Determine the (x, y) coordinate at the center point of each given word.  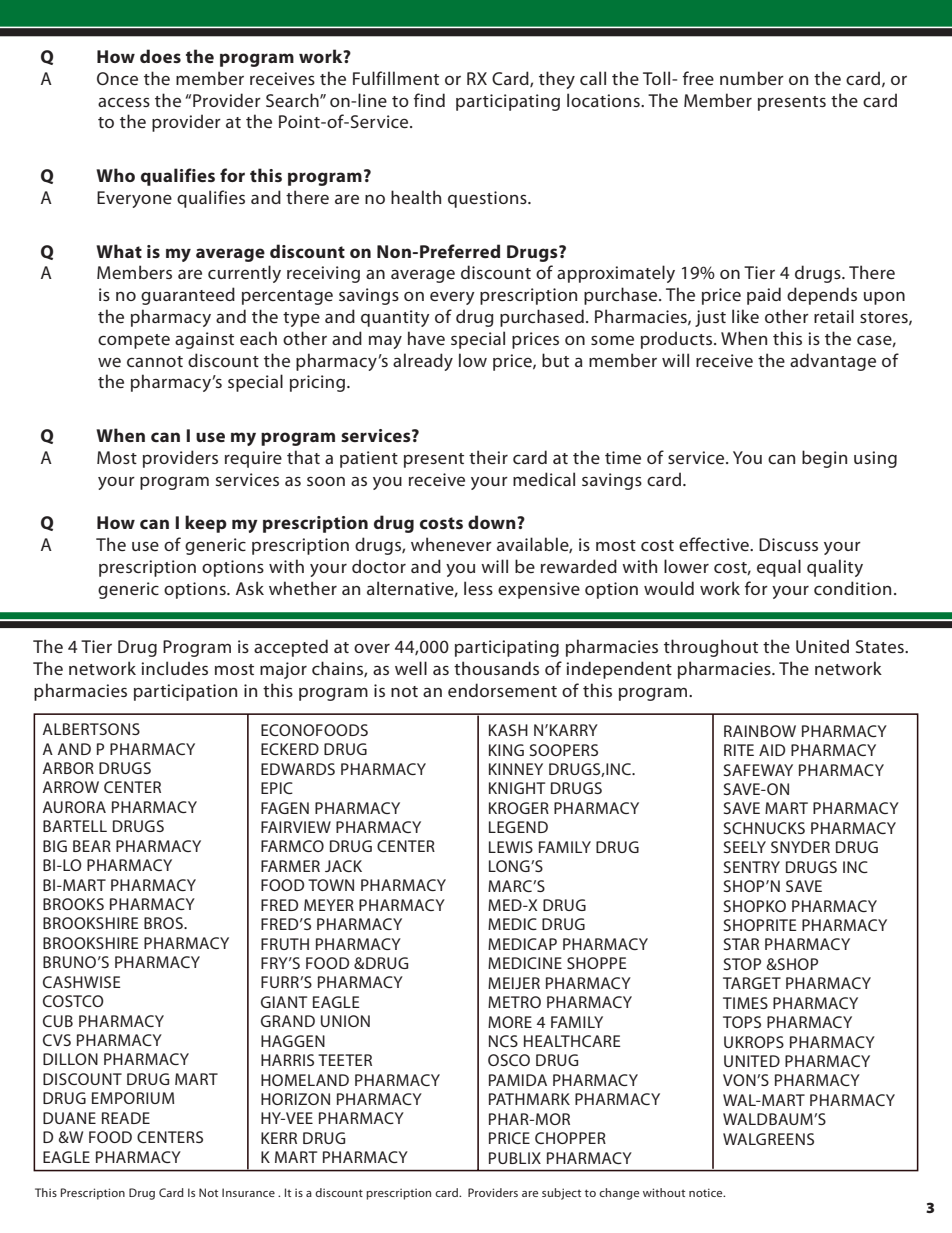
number (752, 78)
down (493, 522)
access (124, 102)
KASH (508, 730)
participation (185, 692)
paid (764, 296)
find (429, 100)
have (426, 338)
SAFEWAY (758, 770)
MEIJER (514, 983)
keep (206, 524)
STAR (741, 944)
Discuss (788, 544)
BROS (164, 923)
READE (126, 1118)
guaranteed (188, 296)
